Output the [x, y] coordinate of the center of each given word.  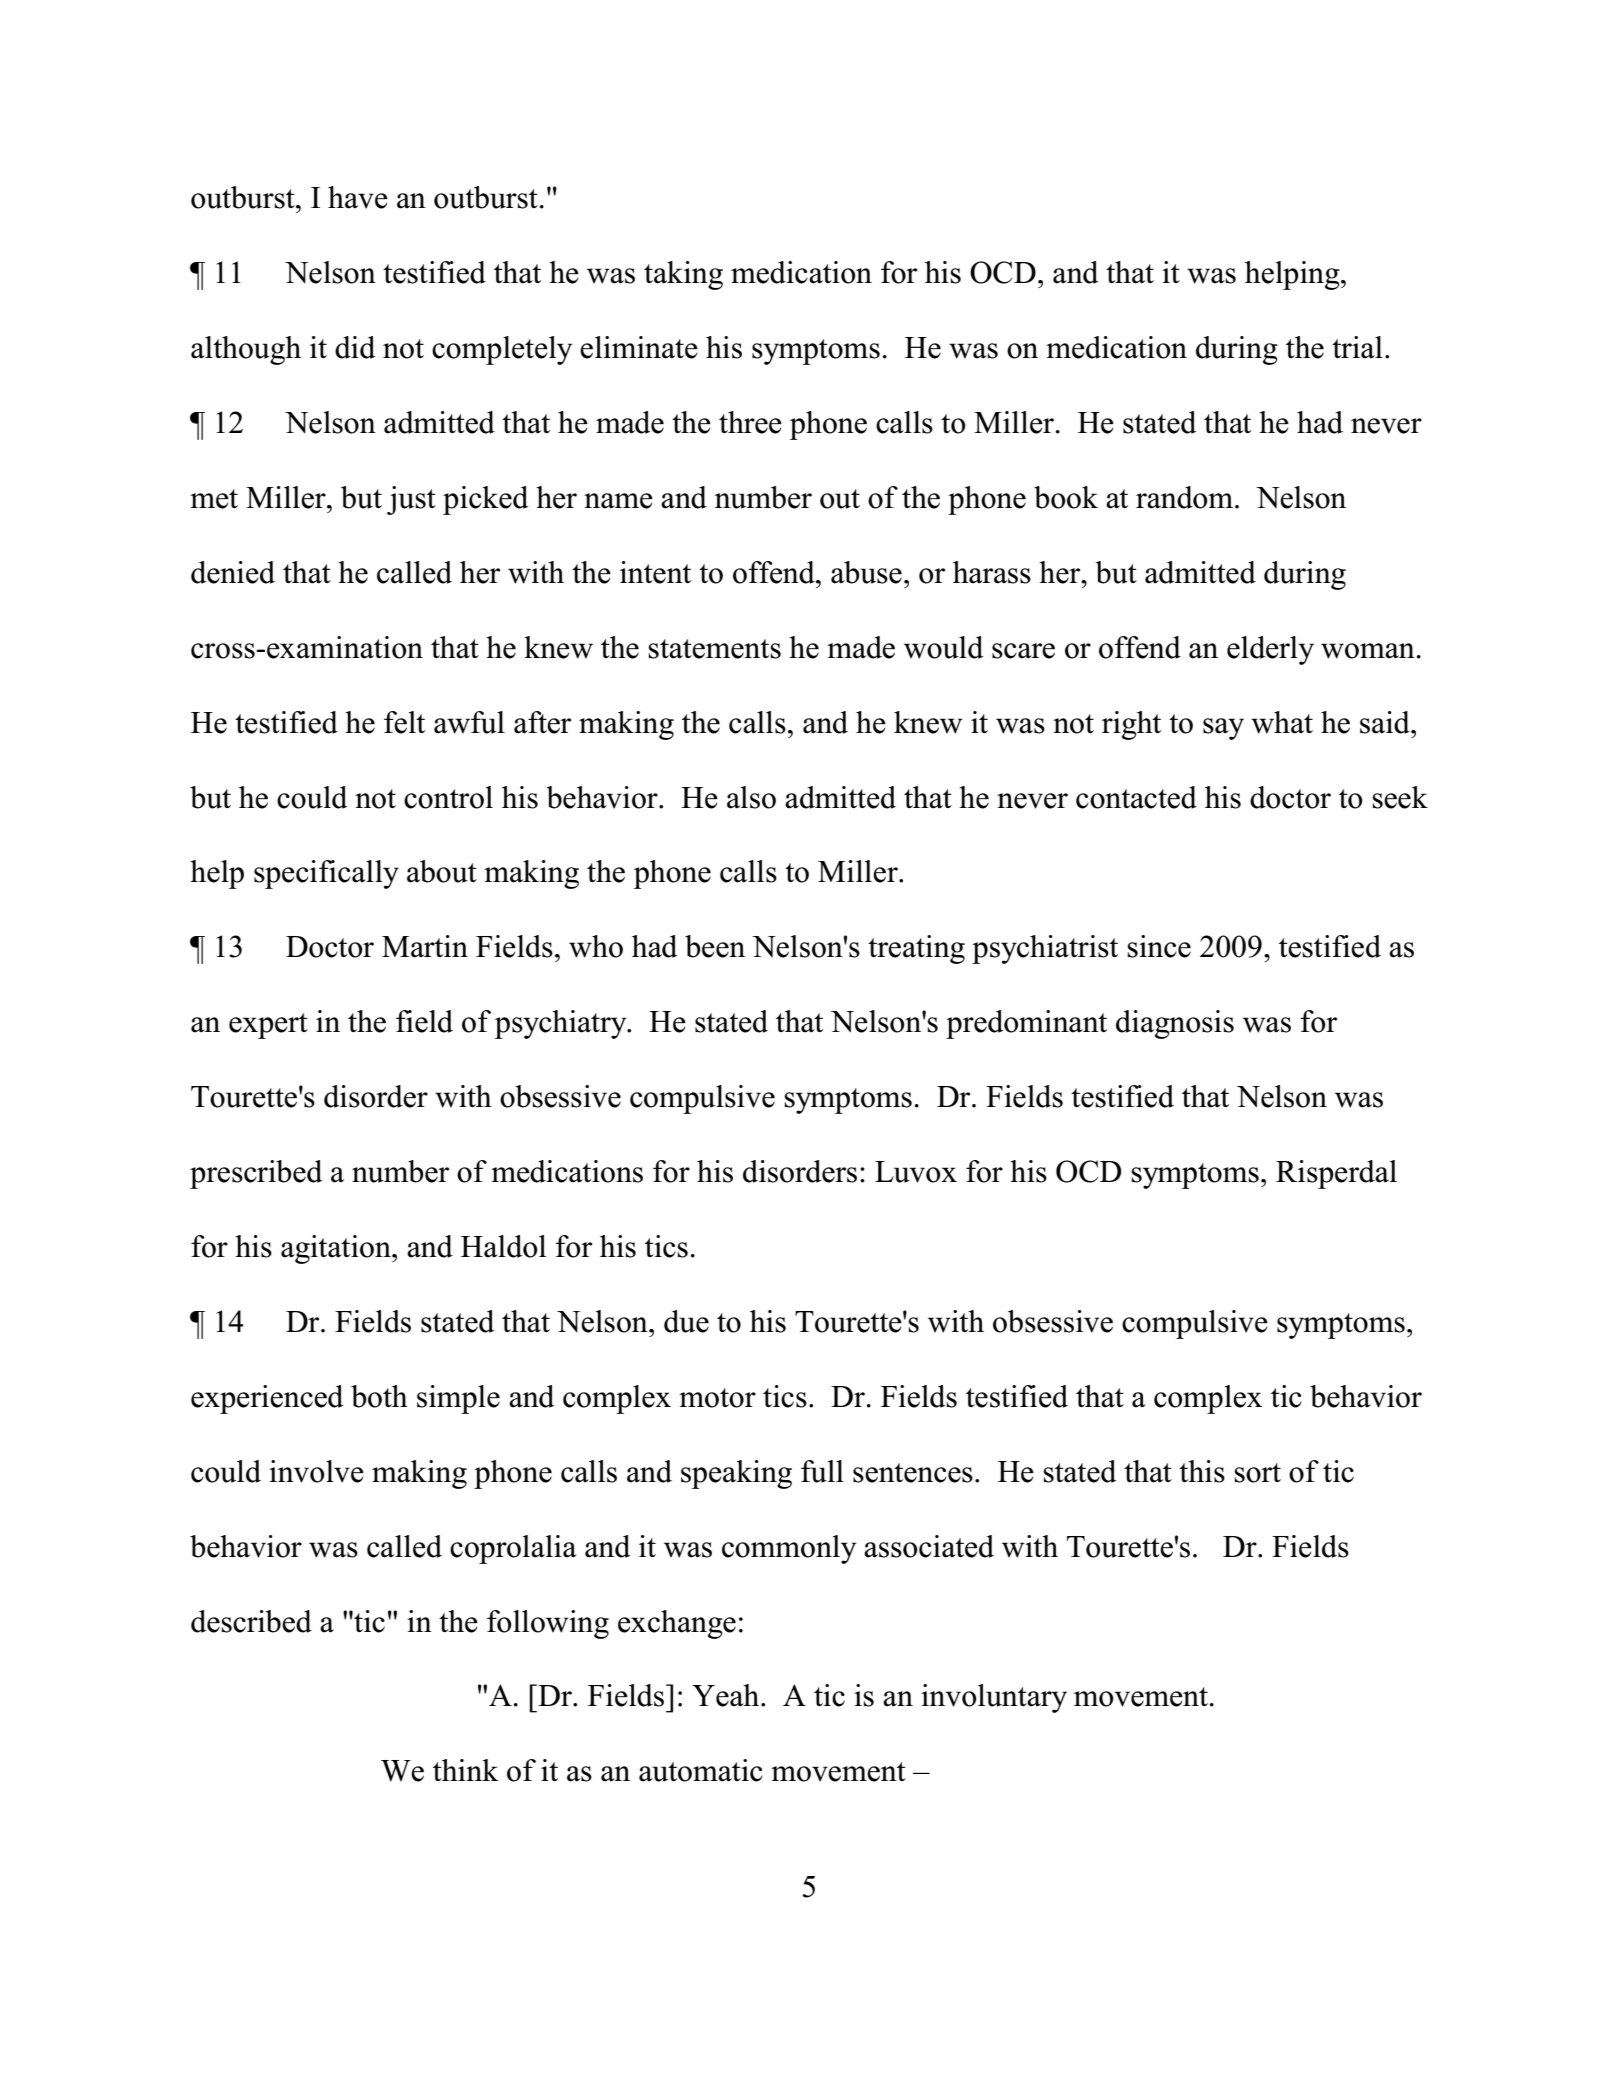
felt [404, 722]
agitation [337, 1249]
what [1282, 722]
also [751, 797]
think [466, 1770]
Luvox [916, 1172]
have [358, 197]
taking [683, 275]
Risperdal [1336, 1174]
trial [1357, 347]
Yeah [727, 1695]
